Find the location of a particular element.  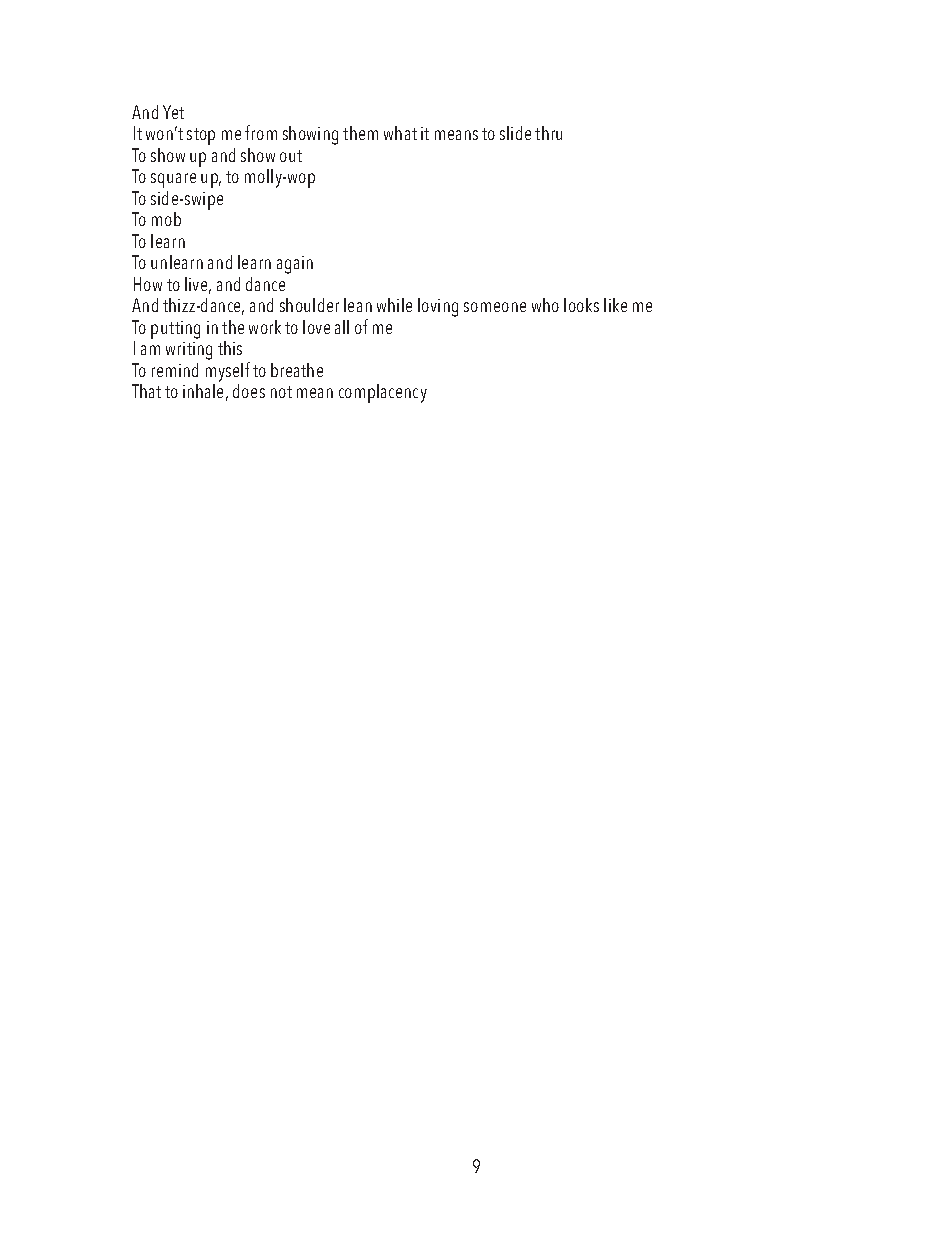

all is located at coordinates (342, 327).
